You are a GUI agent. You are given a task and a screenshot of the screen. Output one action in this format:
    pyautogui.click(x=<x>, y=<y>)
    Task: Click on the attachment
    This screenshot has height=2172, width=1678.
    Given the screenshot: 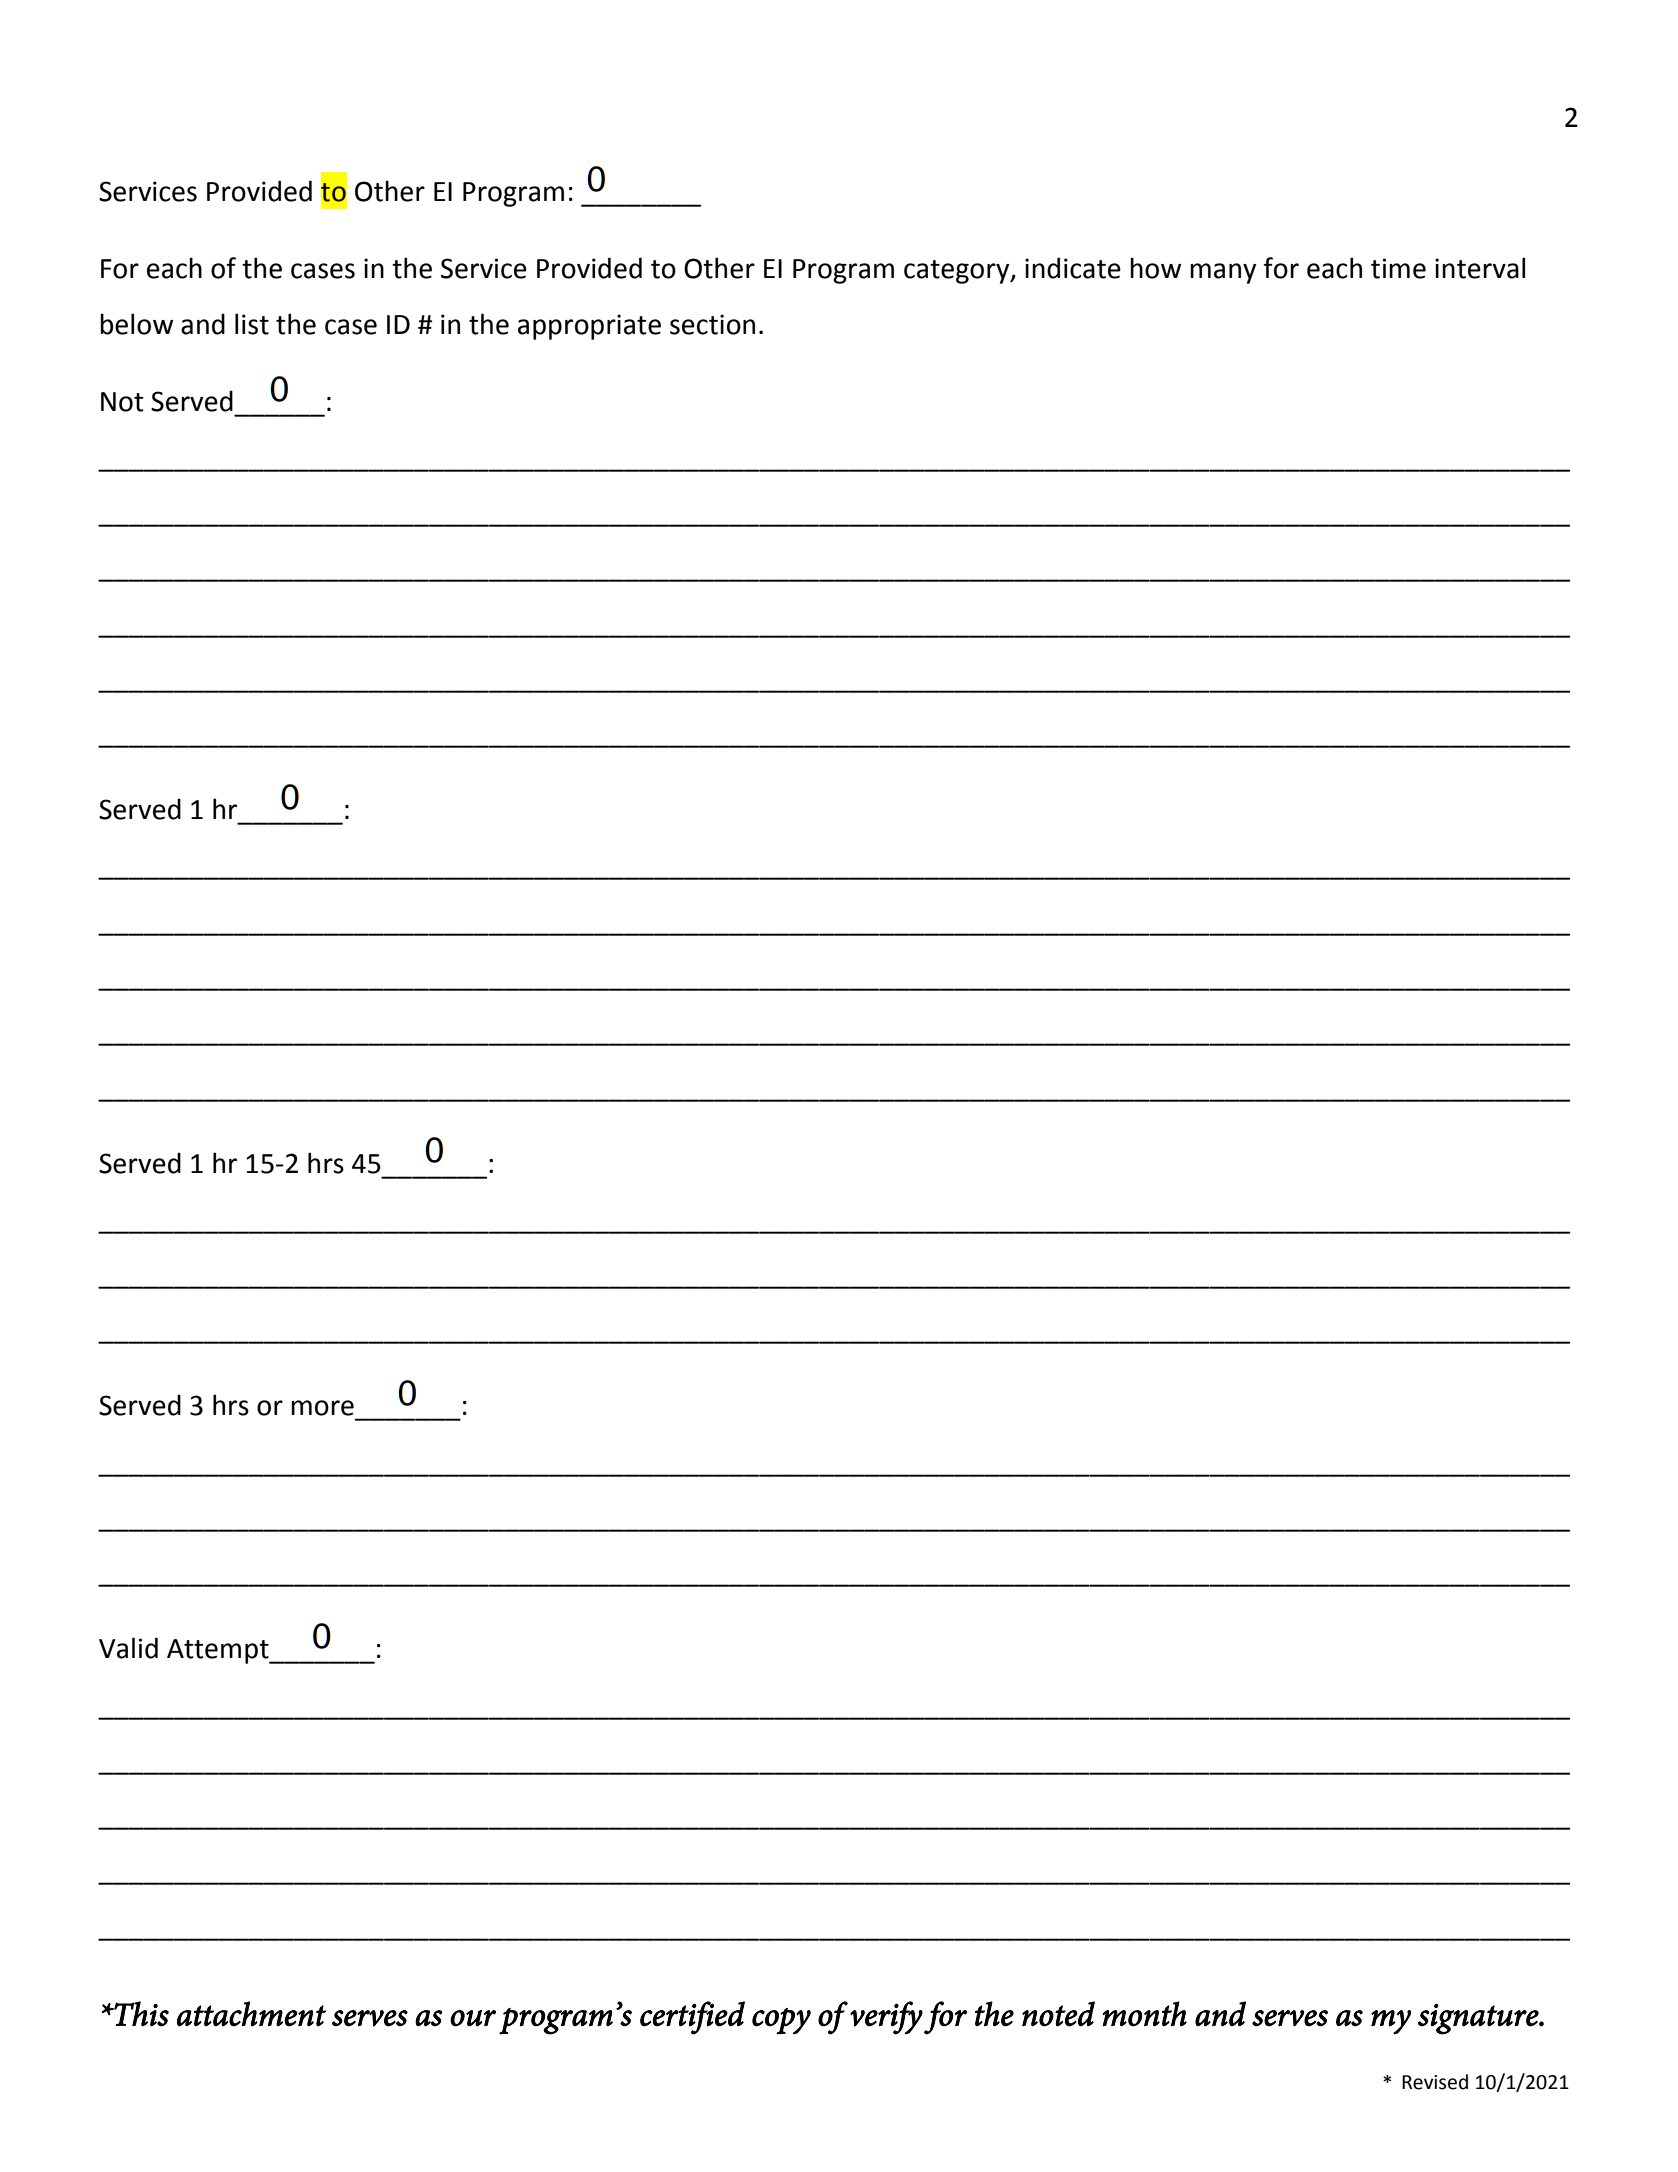 What is the action you would take?
    pyautogui.click(x=251, y=2014)
